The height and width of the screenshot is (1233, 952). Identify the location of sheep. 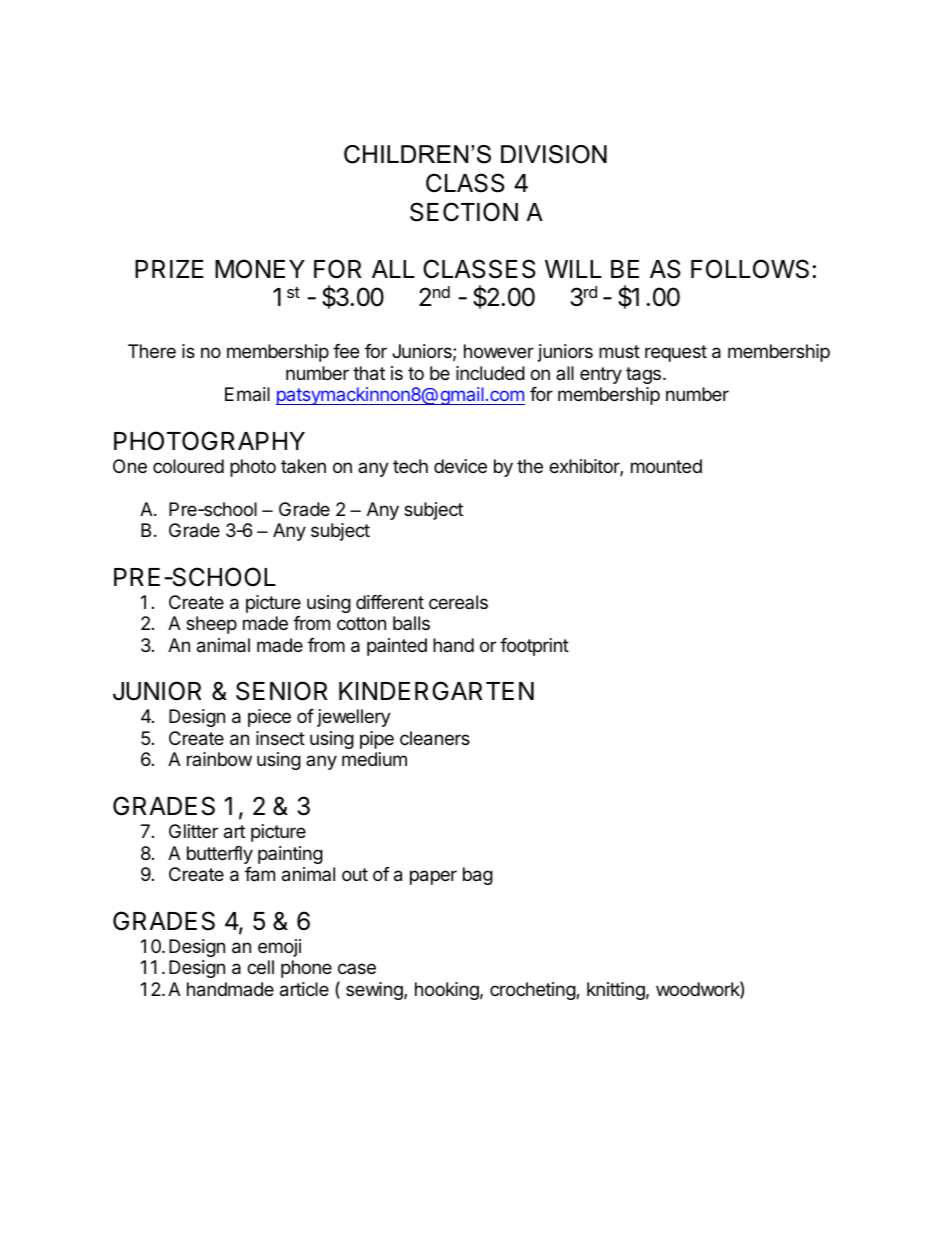
(211, 625).
